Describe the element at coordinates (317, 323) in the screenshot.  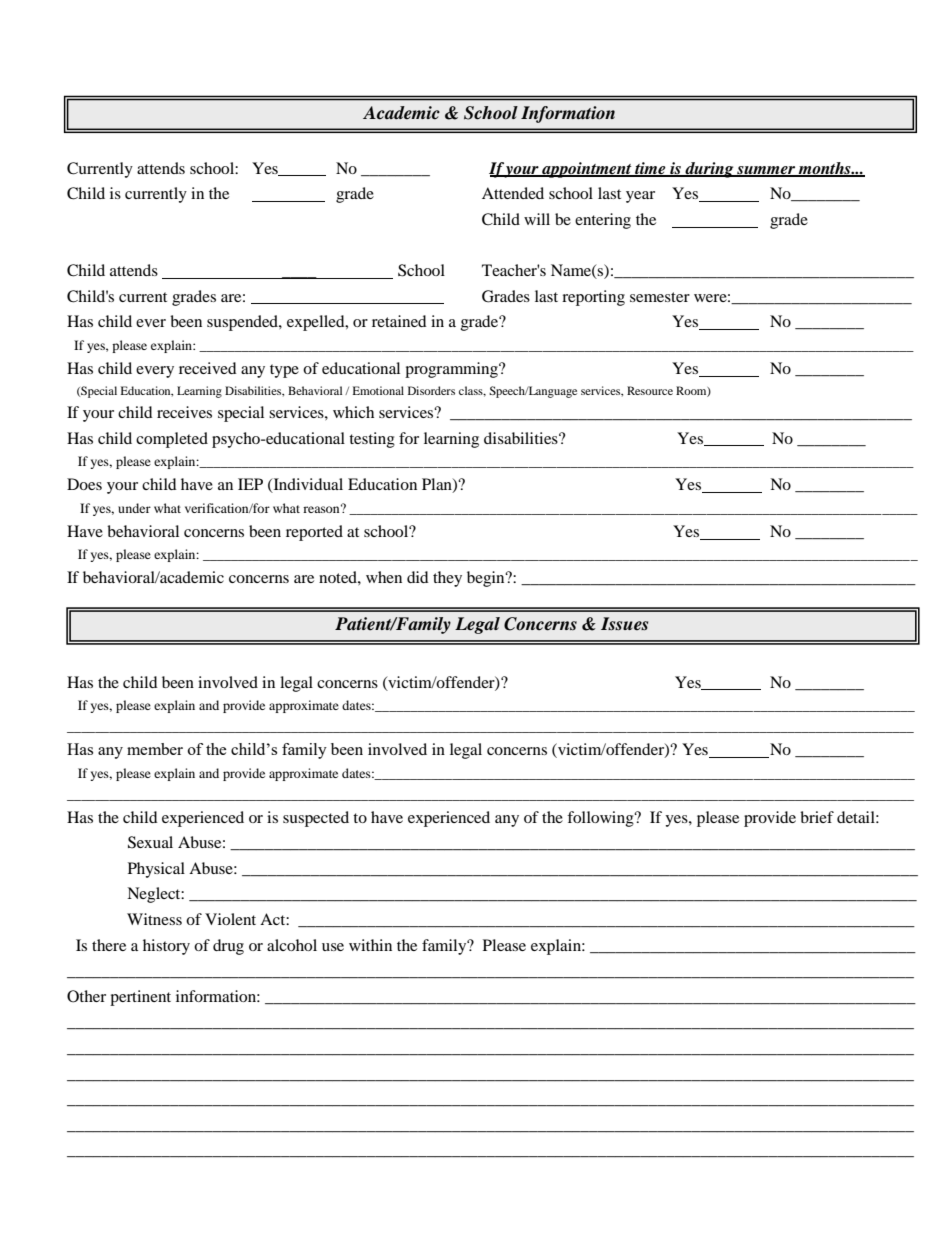
I see `expelled` at that location.
